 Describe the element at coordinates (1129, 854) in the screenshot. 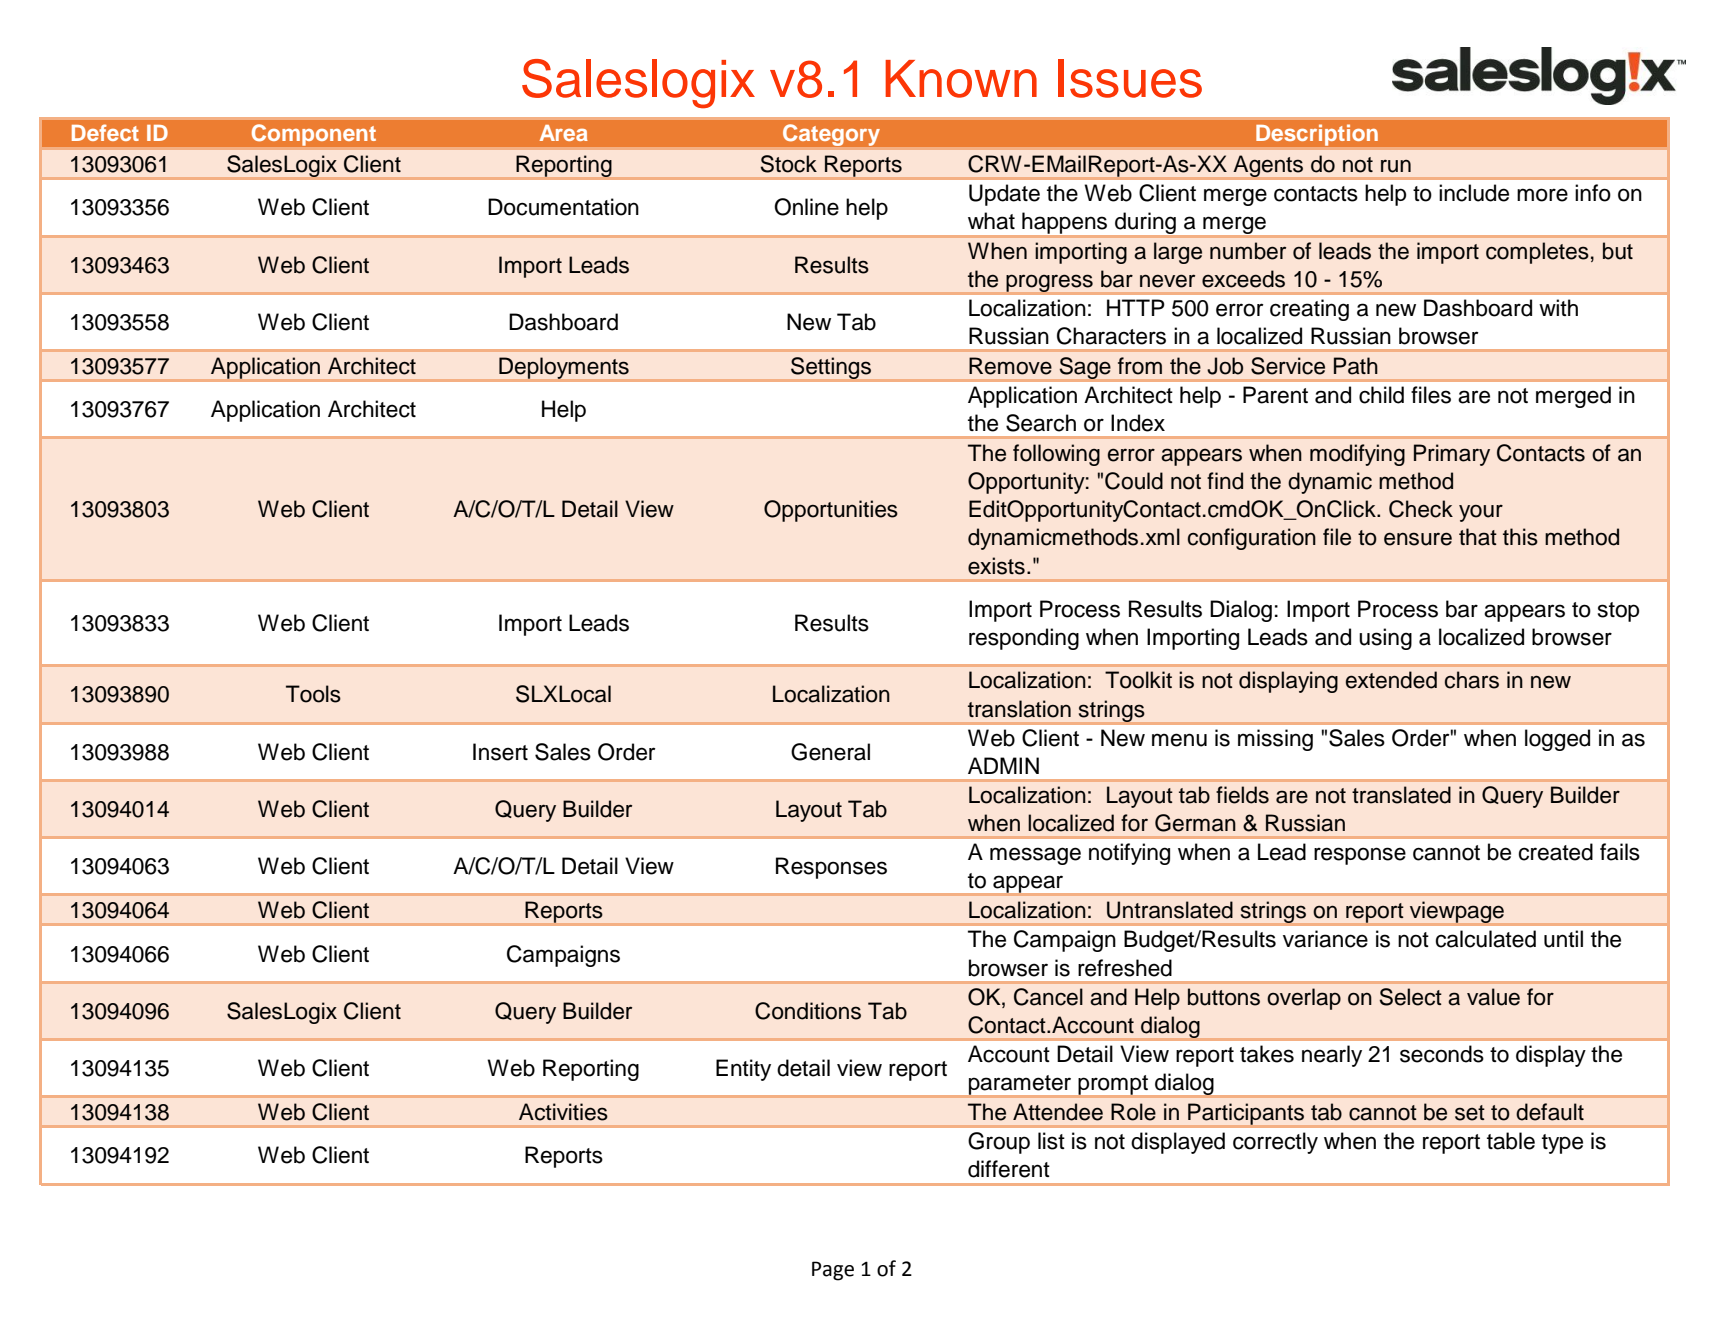

I see `notifying` at that location.
